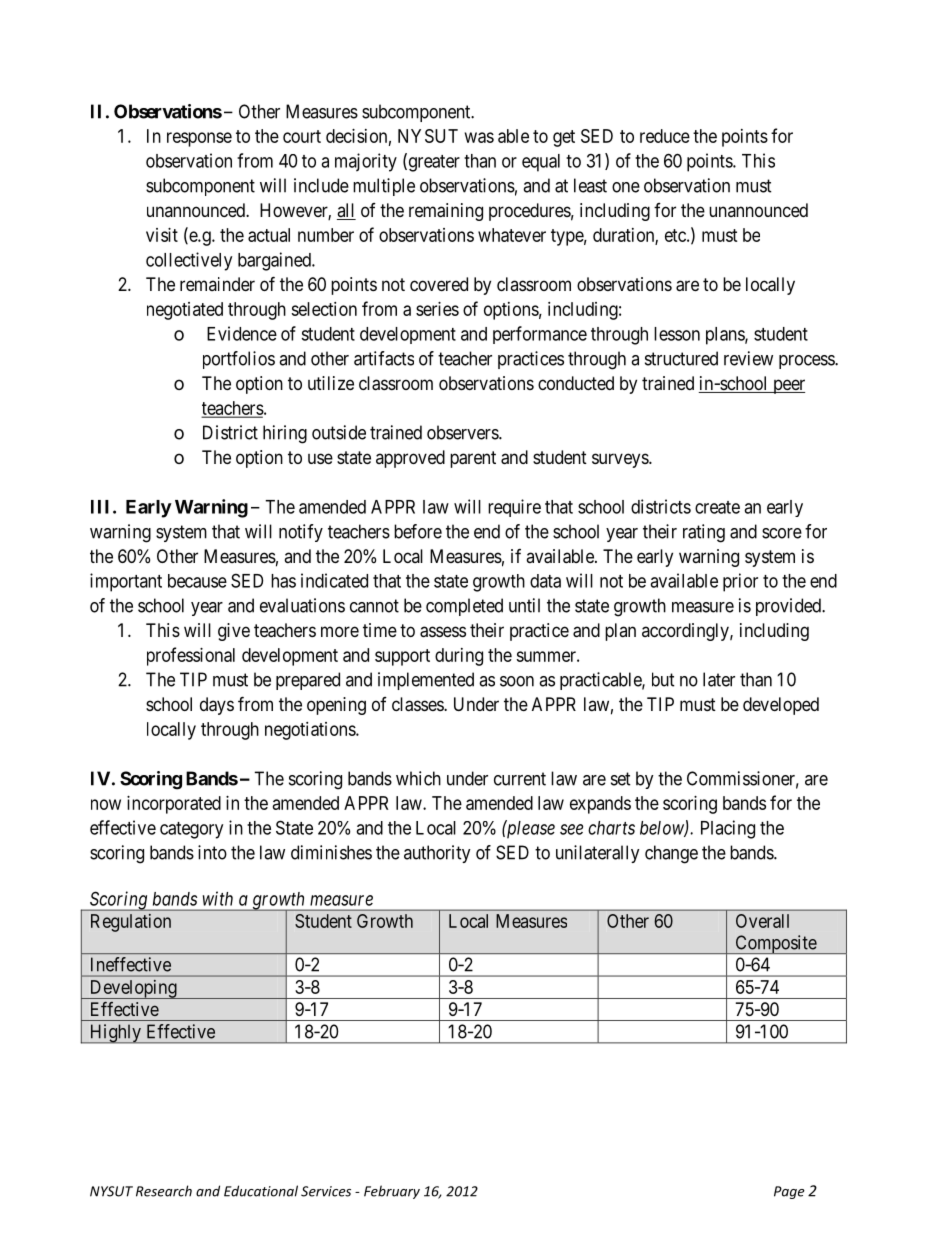  Describe the element at coordinates (464, 607) in the image. I see `completed` at that location.
